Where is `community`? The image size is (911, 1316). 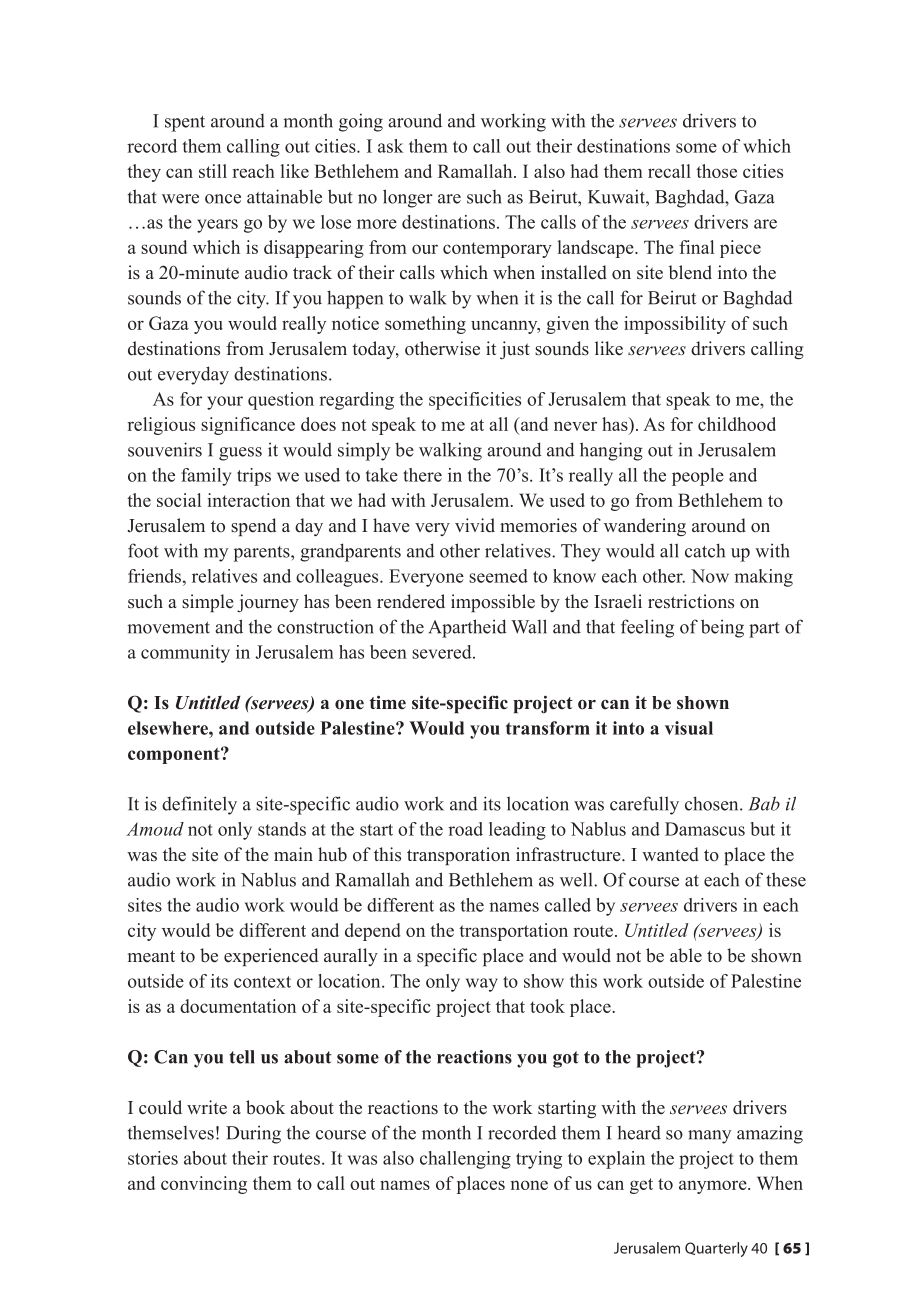
community is located at coordinates (185, 654).
